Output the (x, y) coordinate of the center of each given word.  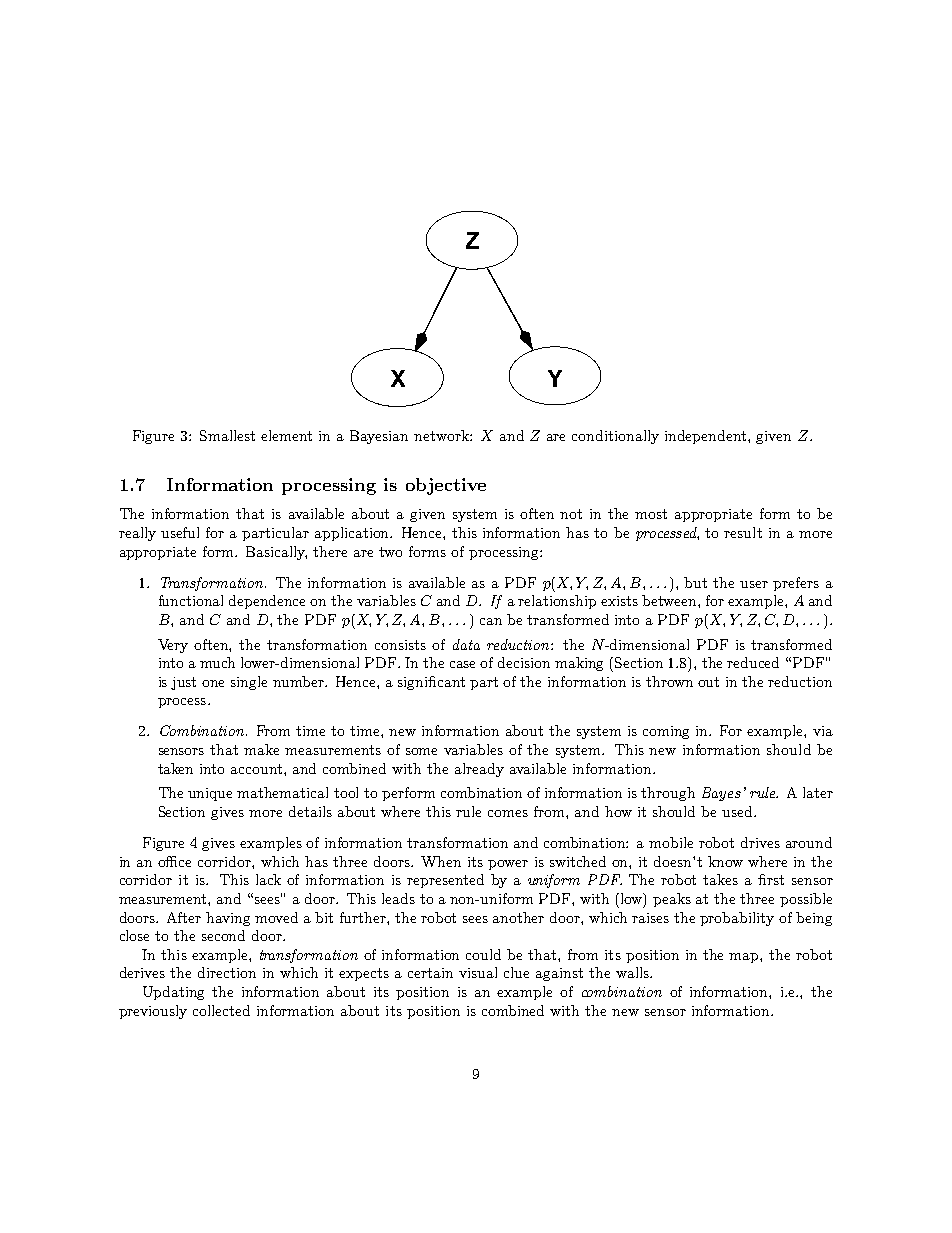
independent (707, 437)
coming (666, 732)
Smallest (227, 435)
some (421, 751)
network (442, 435)
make (261, 749)
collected (221, 1010)
